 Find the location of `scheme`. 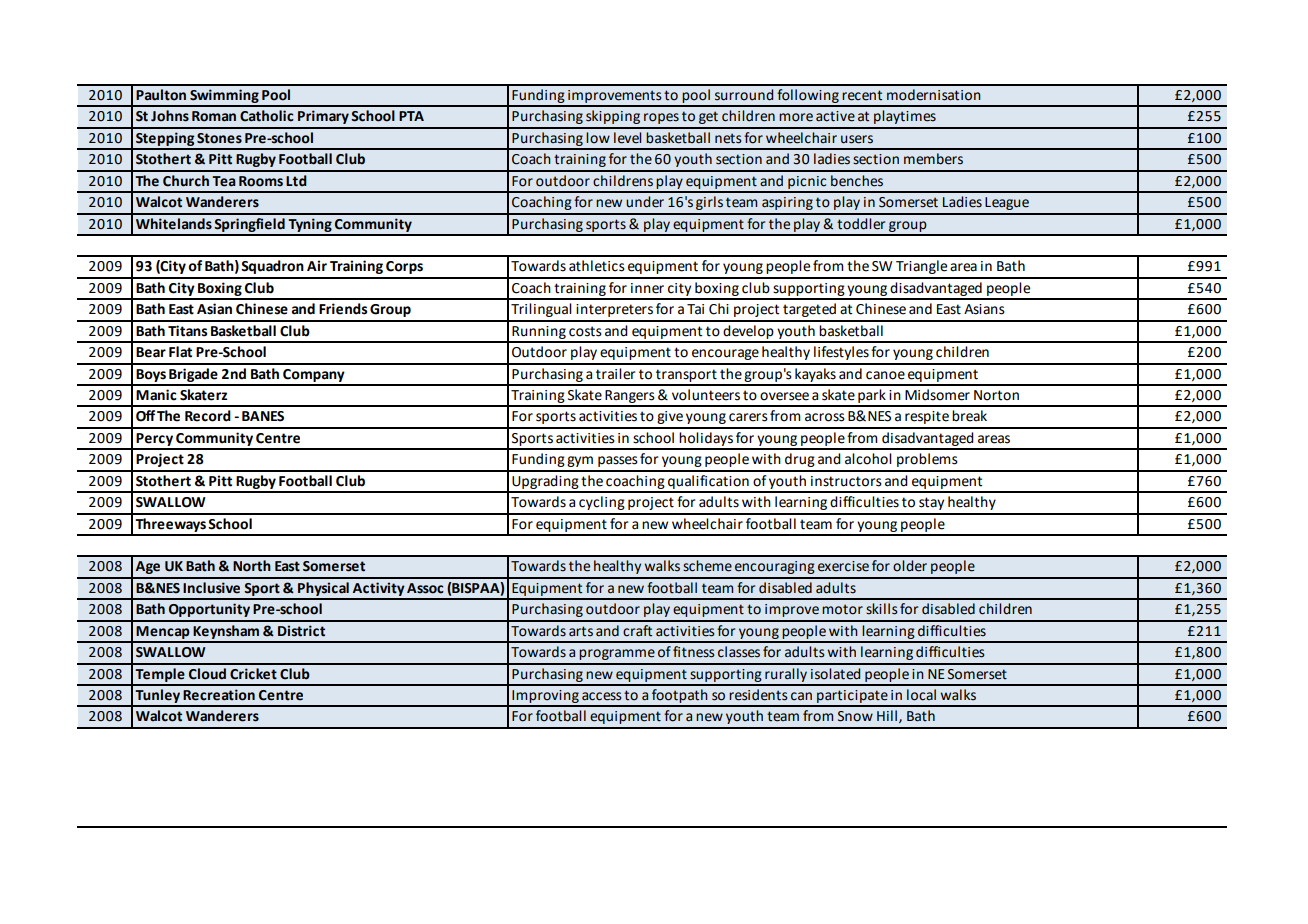

scheme is located at coordinates (707, 566).
